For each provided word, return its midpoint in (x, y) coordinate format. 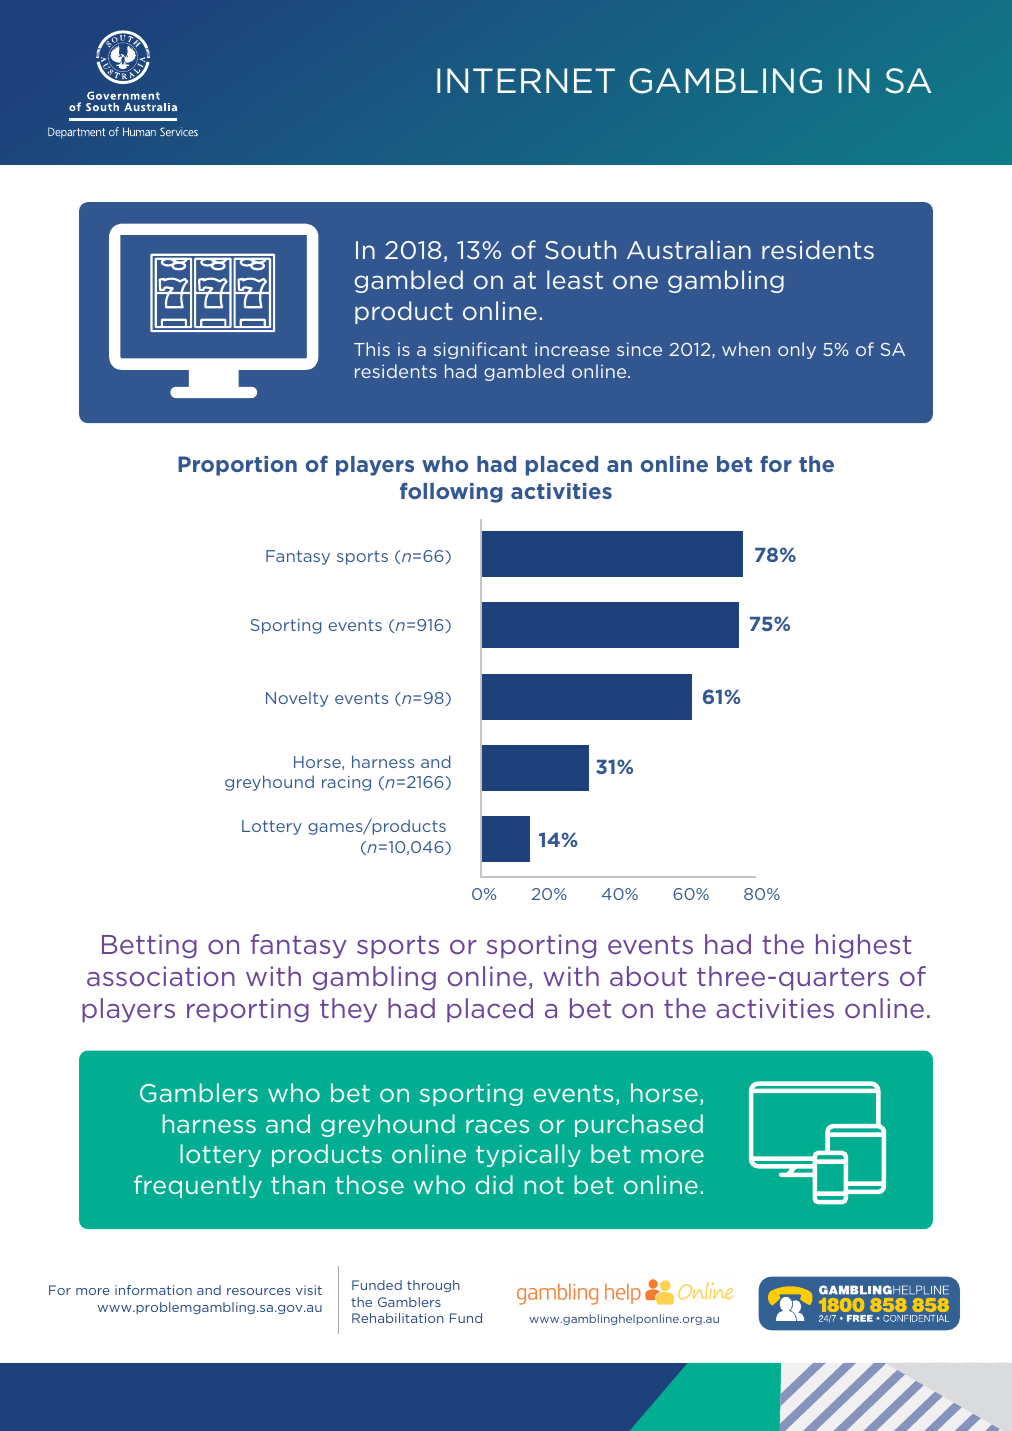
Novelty (297, 699)
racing (346, 783)
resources (258, 1291)
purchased (639, 1125)
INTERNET (526, 80)
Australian (689, 249)
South (580, 249)
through (433, 1286)
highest (864, 946)
